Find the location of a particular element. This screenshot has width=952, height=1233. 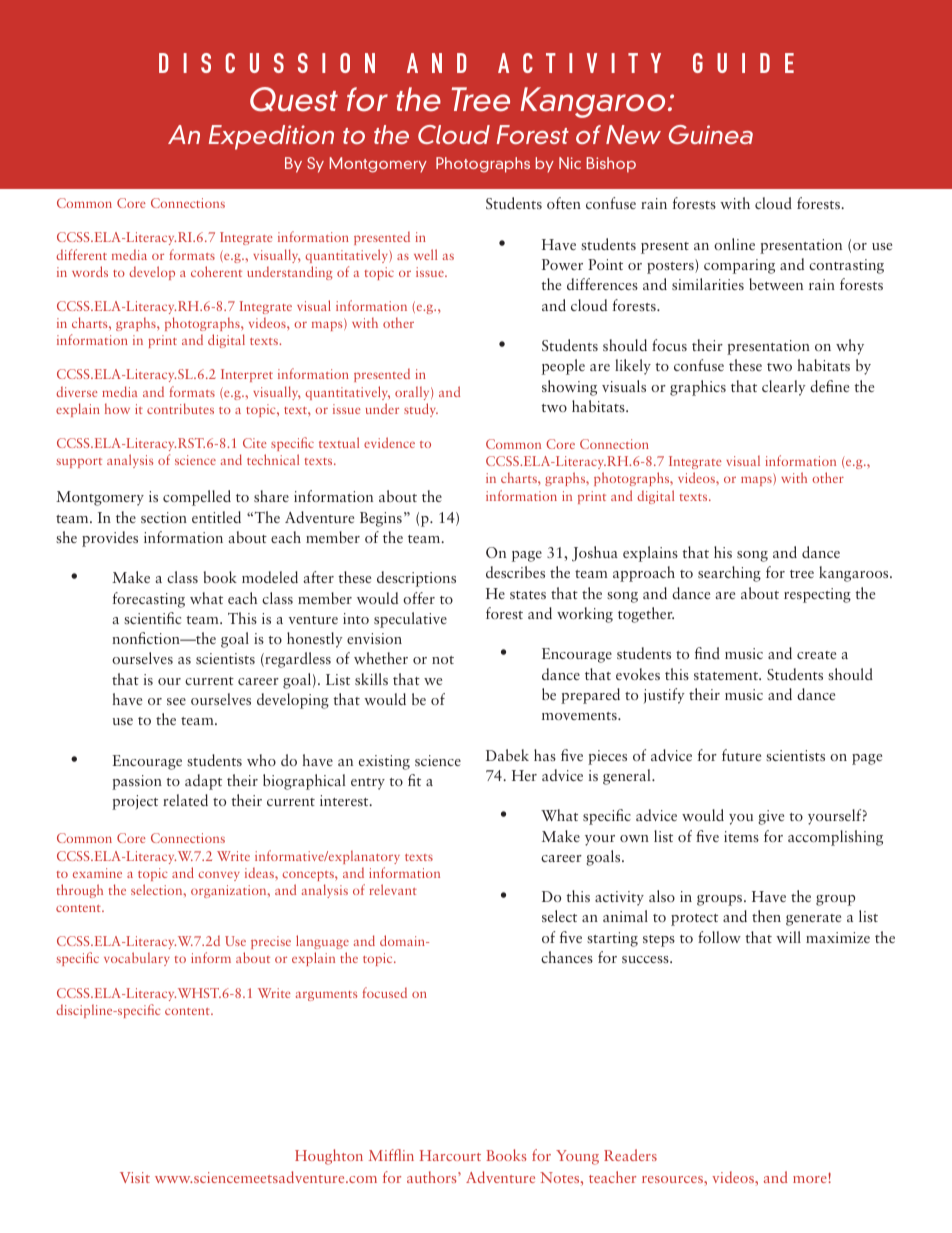

Harcourt is located at coordinates (450, 1155).
